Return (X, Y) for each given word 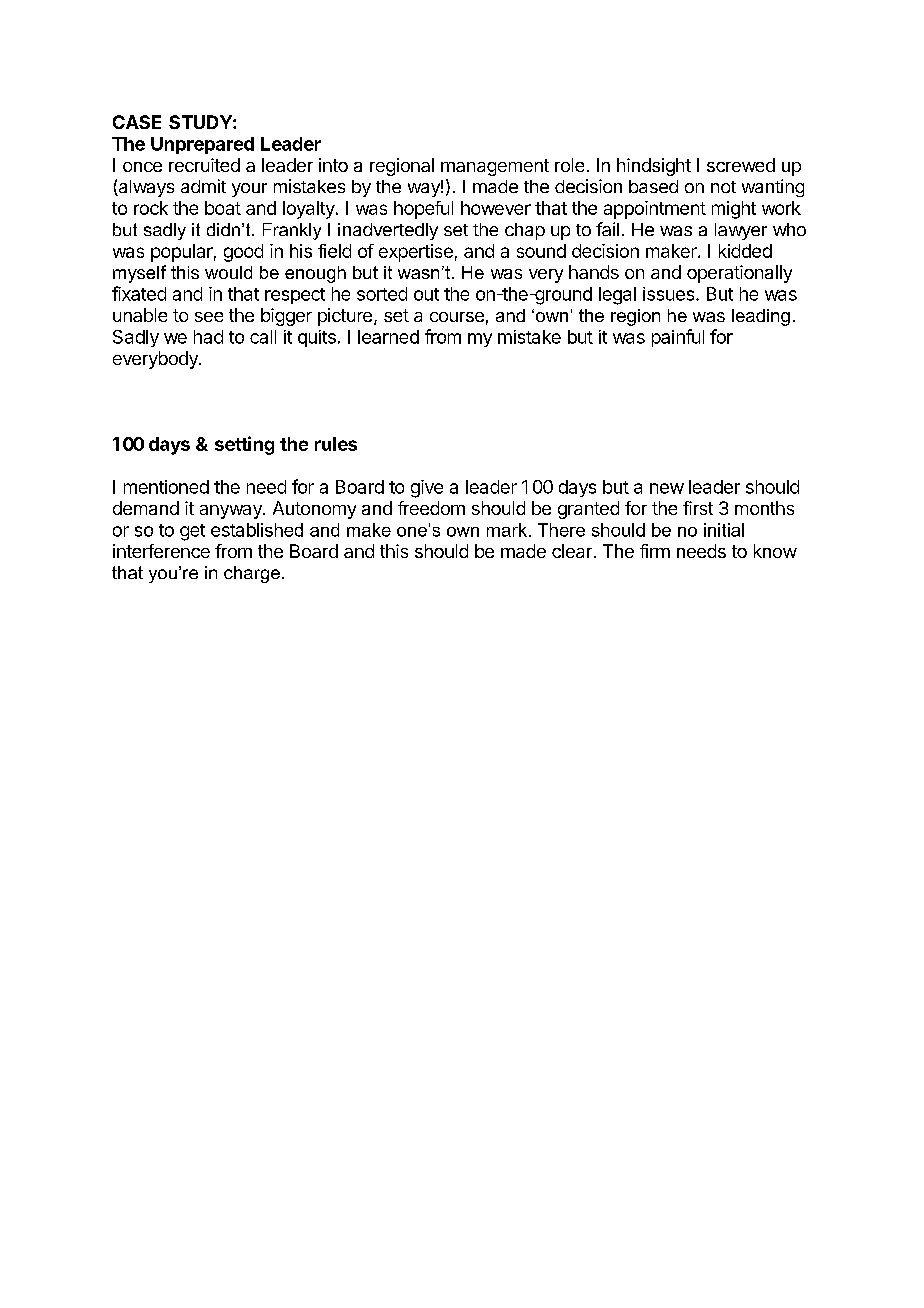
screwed (741, 165)
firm (655, 551)
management (495, 167)
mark (507, 530)
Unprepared (202, 145)
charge (252, 574)
